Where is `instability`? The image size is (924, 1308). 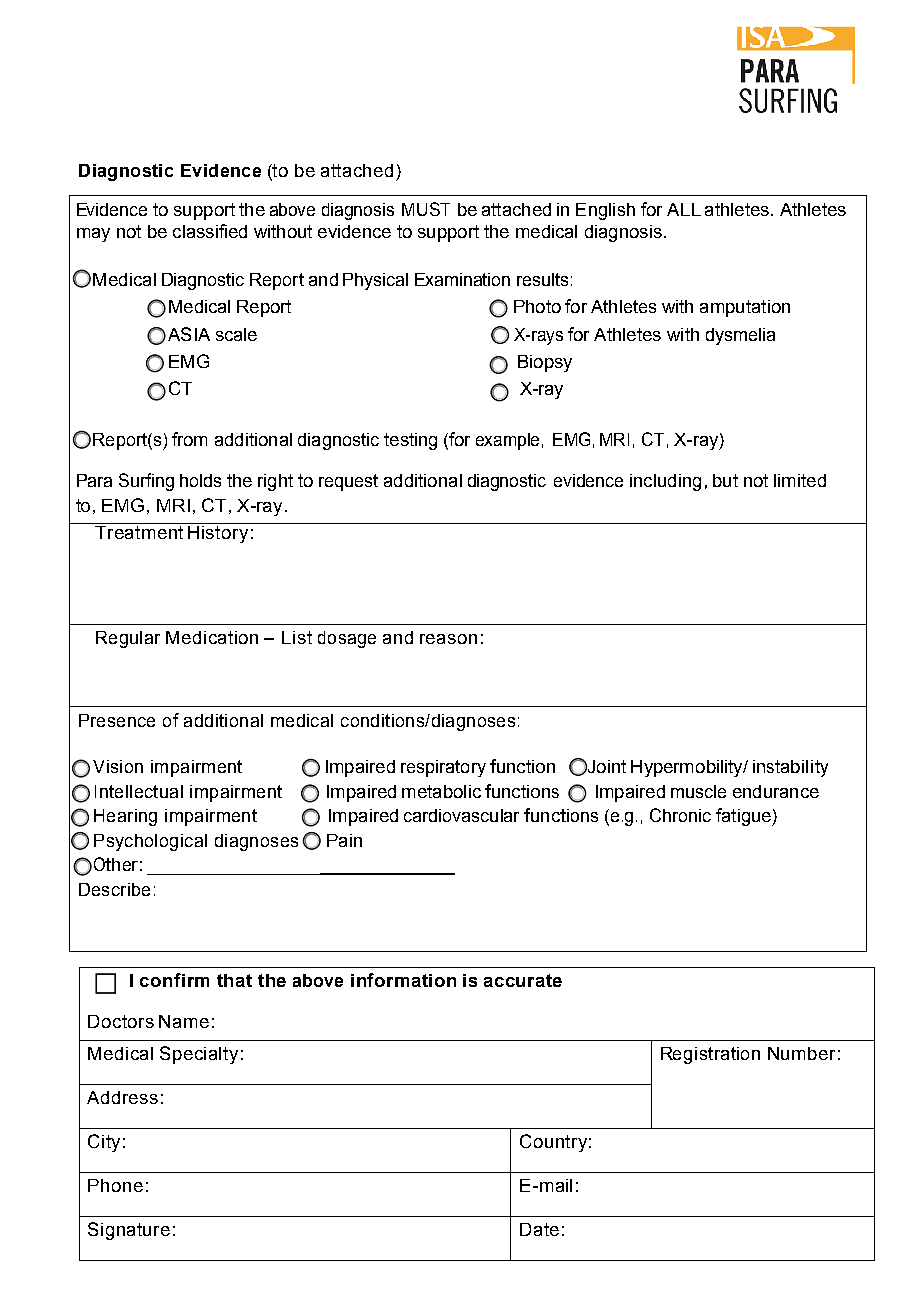
instability is located at coordinates (790, 768).
